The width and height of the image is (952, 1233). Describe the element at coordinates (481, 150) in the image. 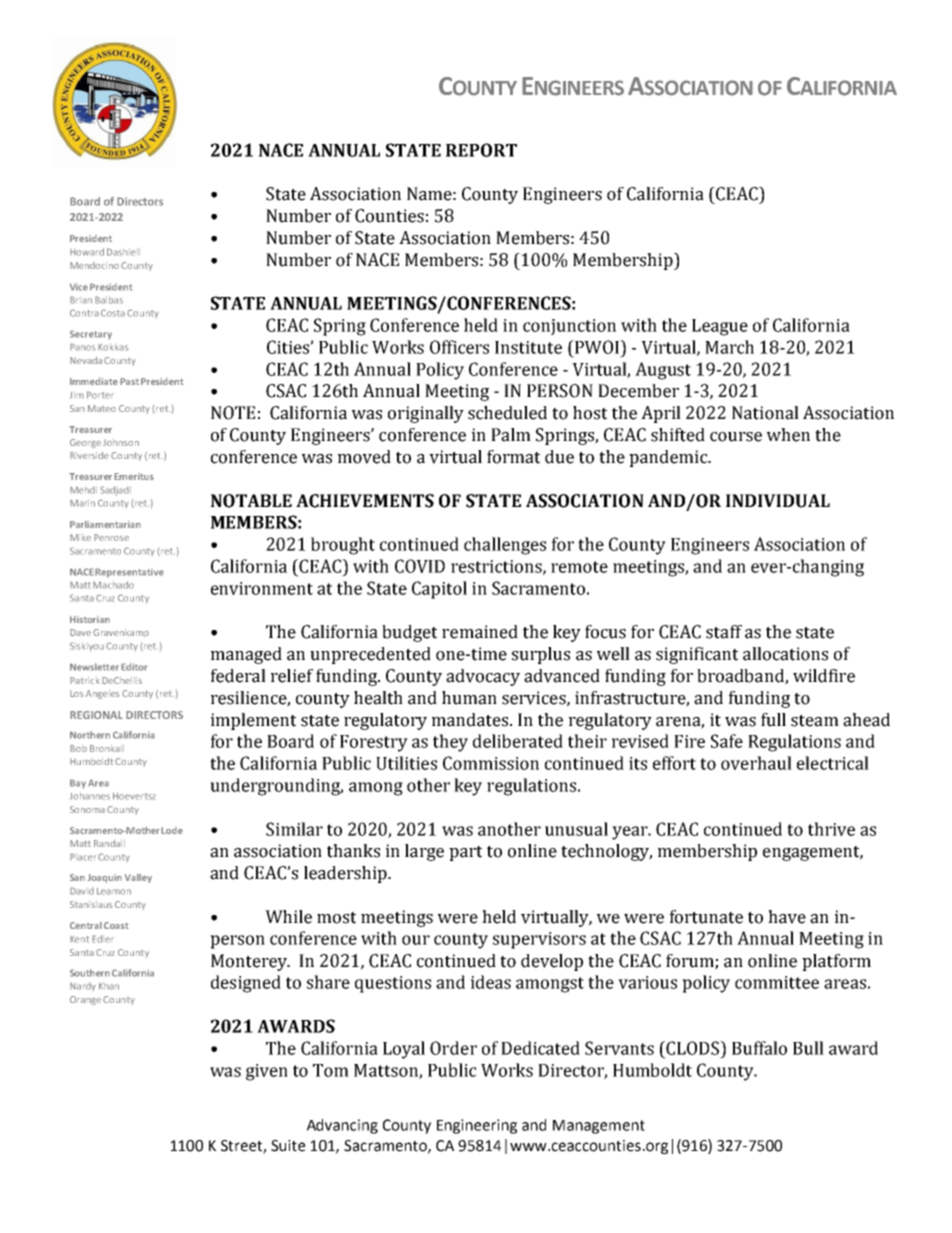

I see `REPORT` at that location.
